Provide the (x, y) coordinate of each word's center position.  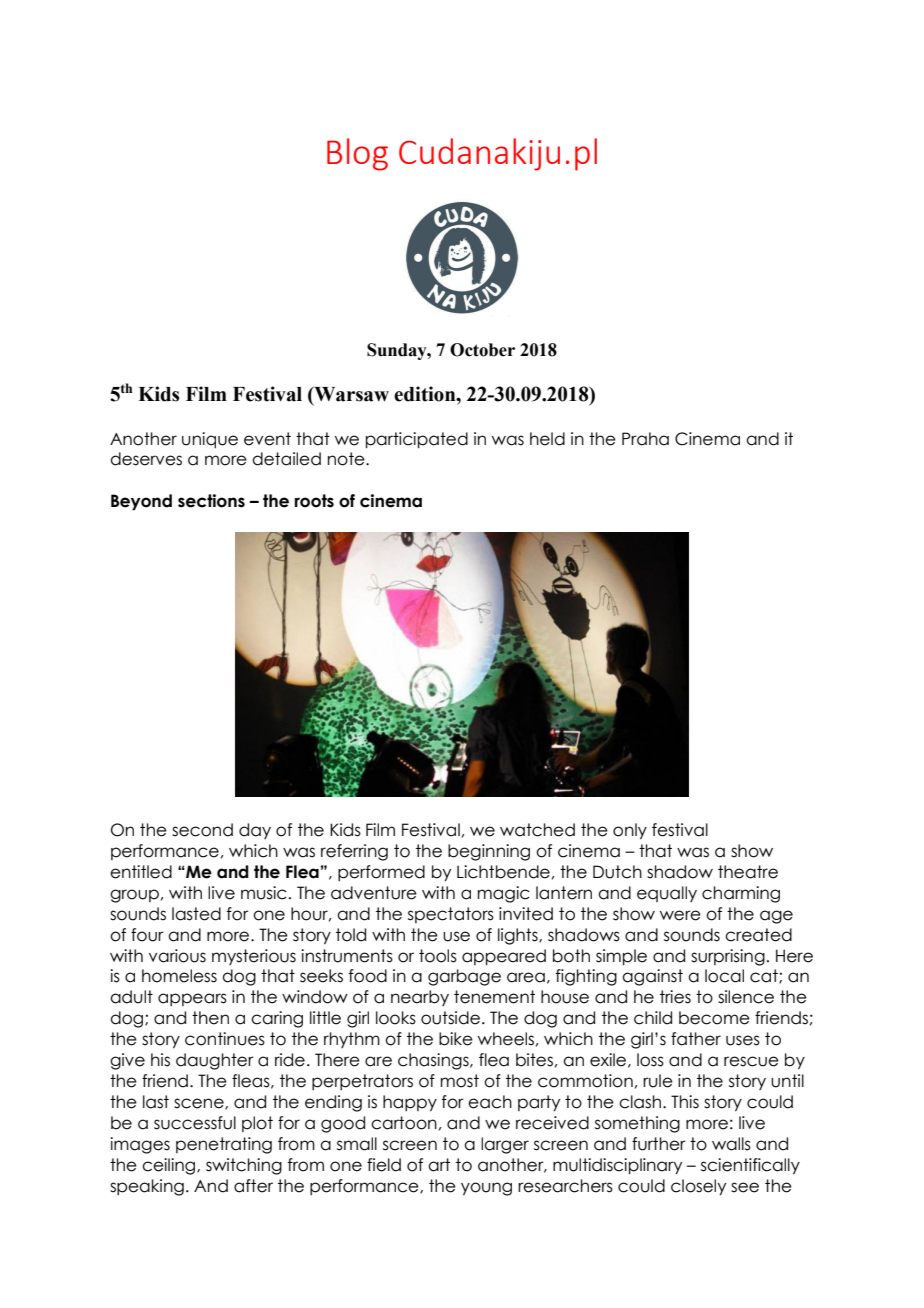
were (680, 915)
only (630, 831)
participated (417, 440)
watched (537, 830)
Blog (357, 154)
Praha (645, 439)
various (177, 956)
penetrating (224, 1145)
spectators (451, 915)
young (486, 1189)
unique (210, 440)
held (547, 439)
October (482, 350)
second (202, 830)
